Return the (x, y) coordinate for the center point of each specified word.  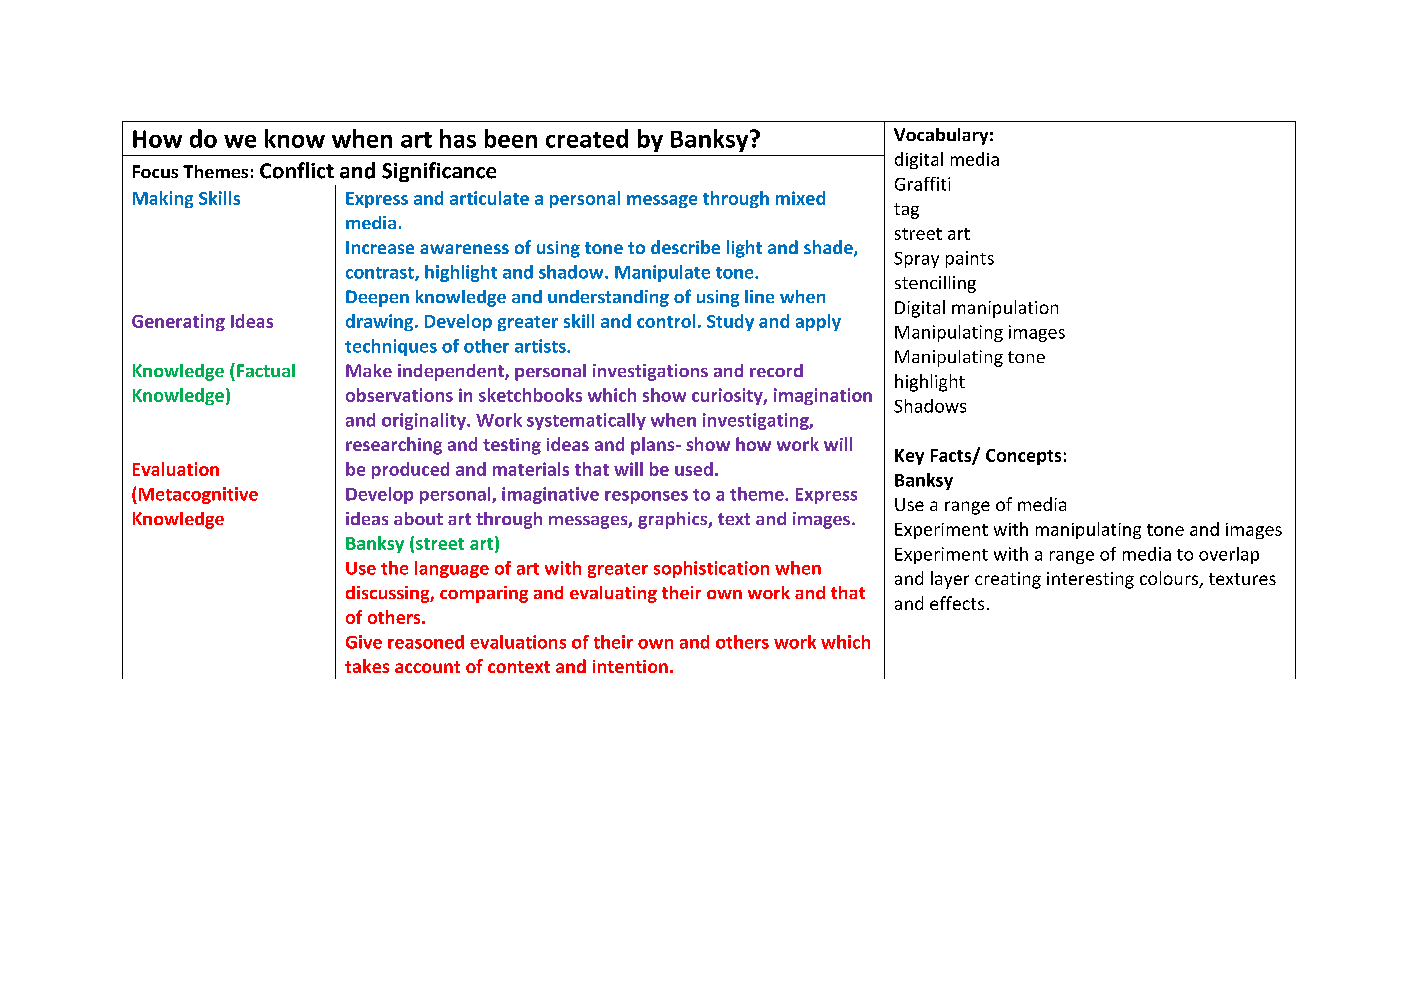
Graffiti (922, 184)
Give (364, 642)
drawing (381, 322)
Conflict (297, 170)
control (666, 321)
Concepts (1023, 457)
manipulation (1005, 309)
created (587, 138)
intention (630, 666)
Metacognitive (198, 495)
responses (646, 497)
